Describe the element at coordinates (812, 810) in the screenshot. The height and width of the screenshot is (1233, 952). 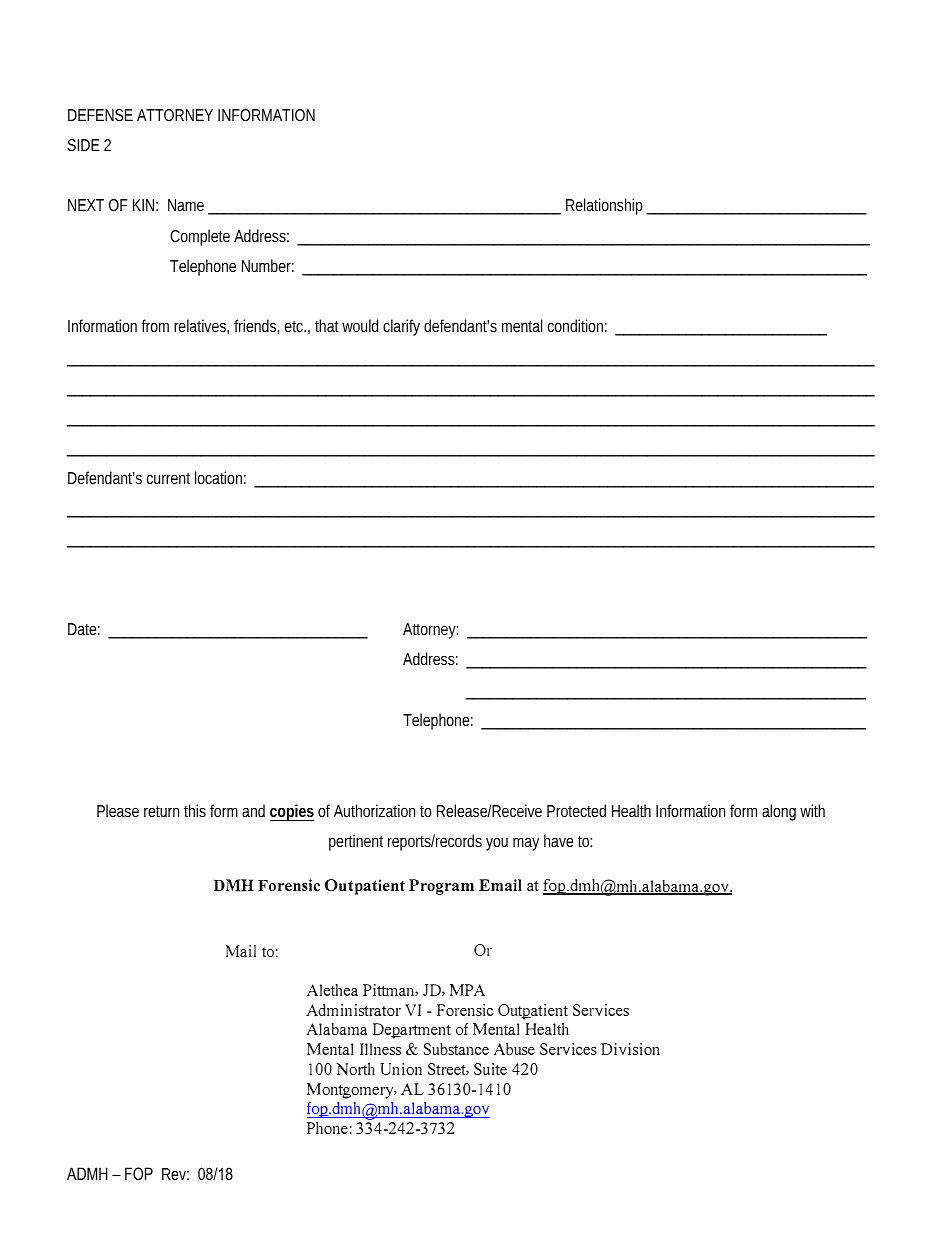
I see `with` at that location.
